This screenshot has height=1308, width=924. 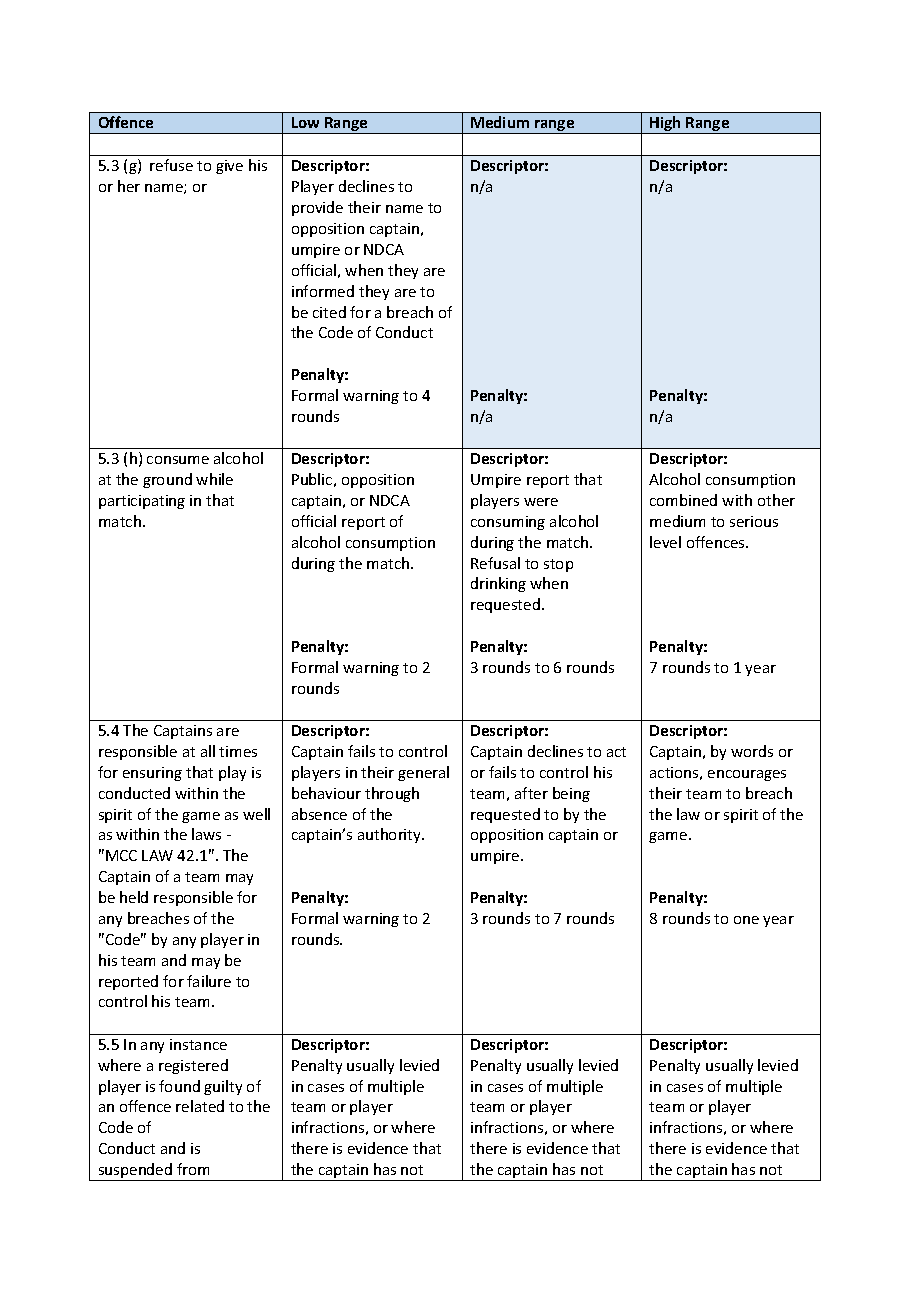 I want to click on refuse, so click(x=171, y=165).
